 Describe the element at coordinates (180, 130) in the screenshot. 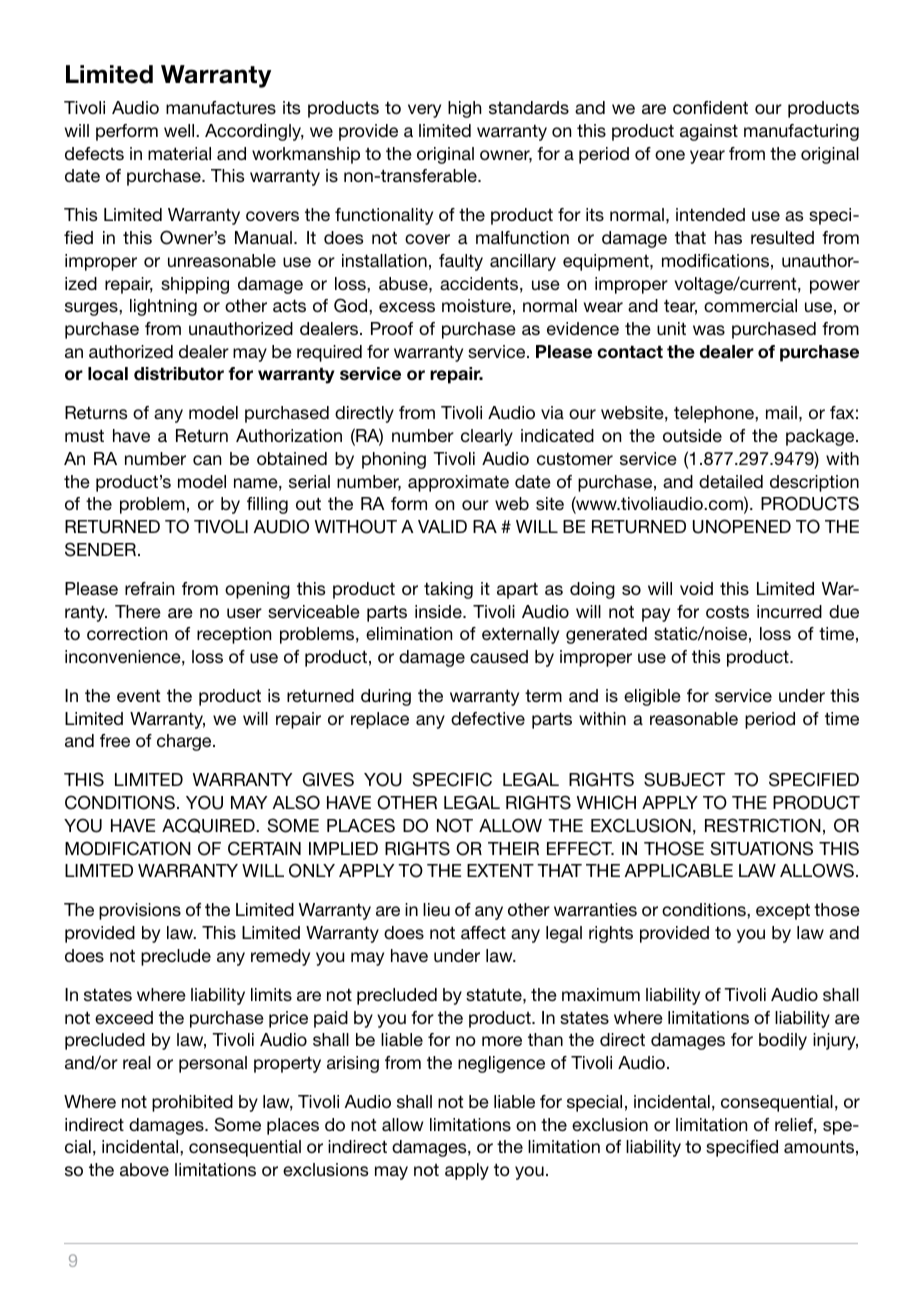

I see `well` at that location.
